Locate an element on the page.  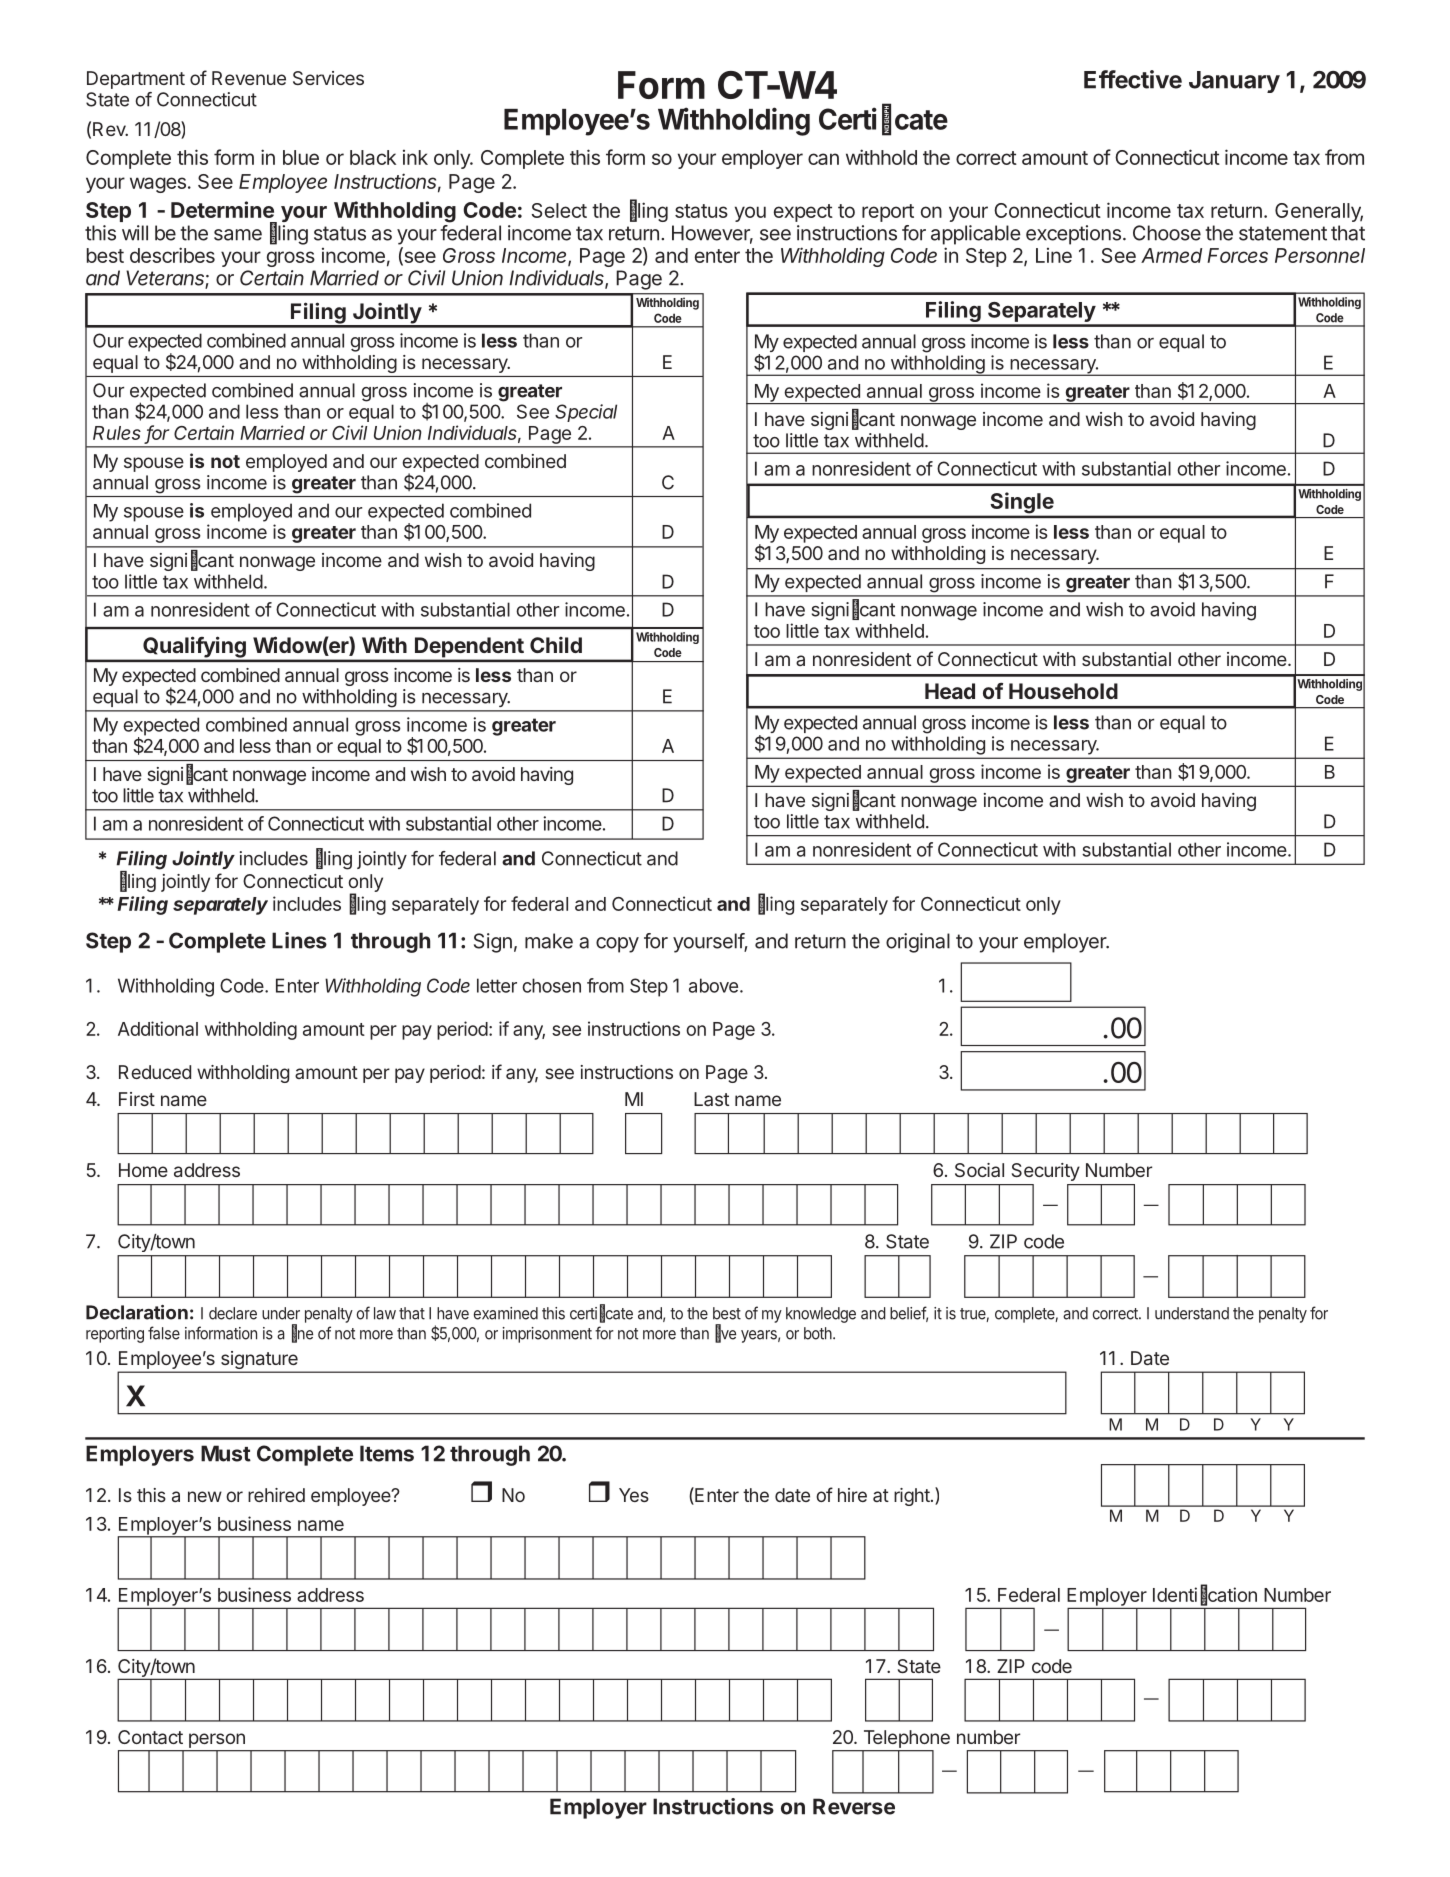
Select is located at coordinates (559, 210).
